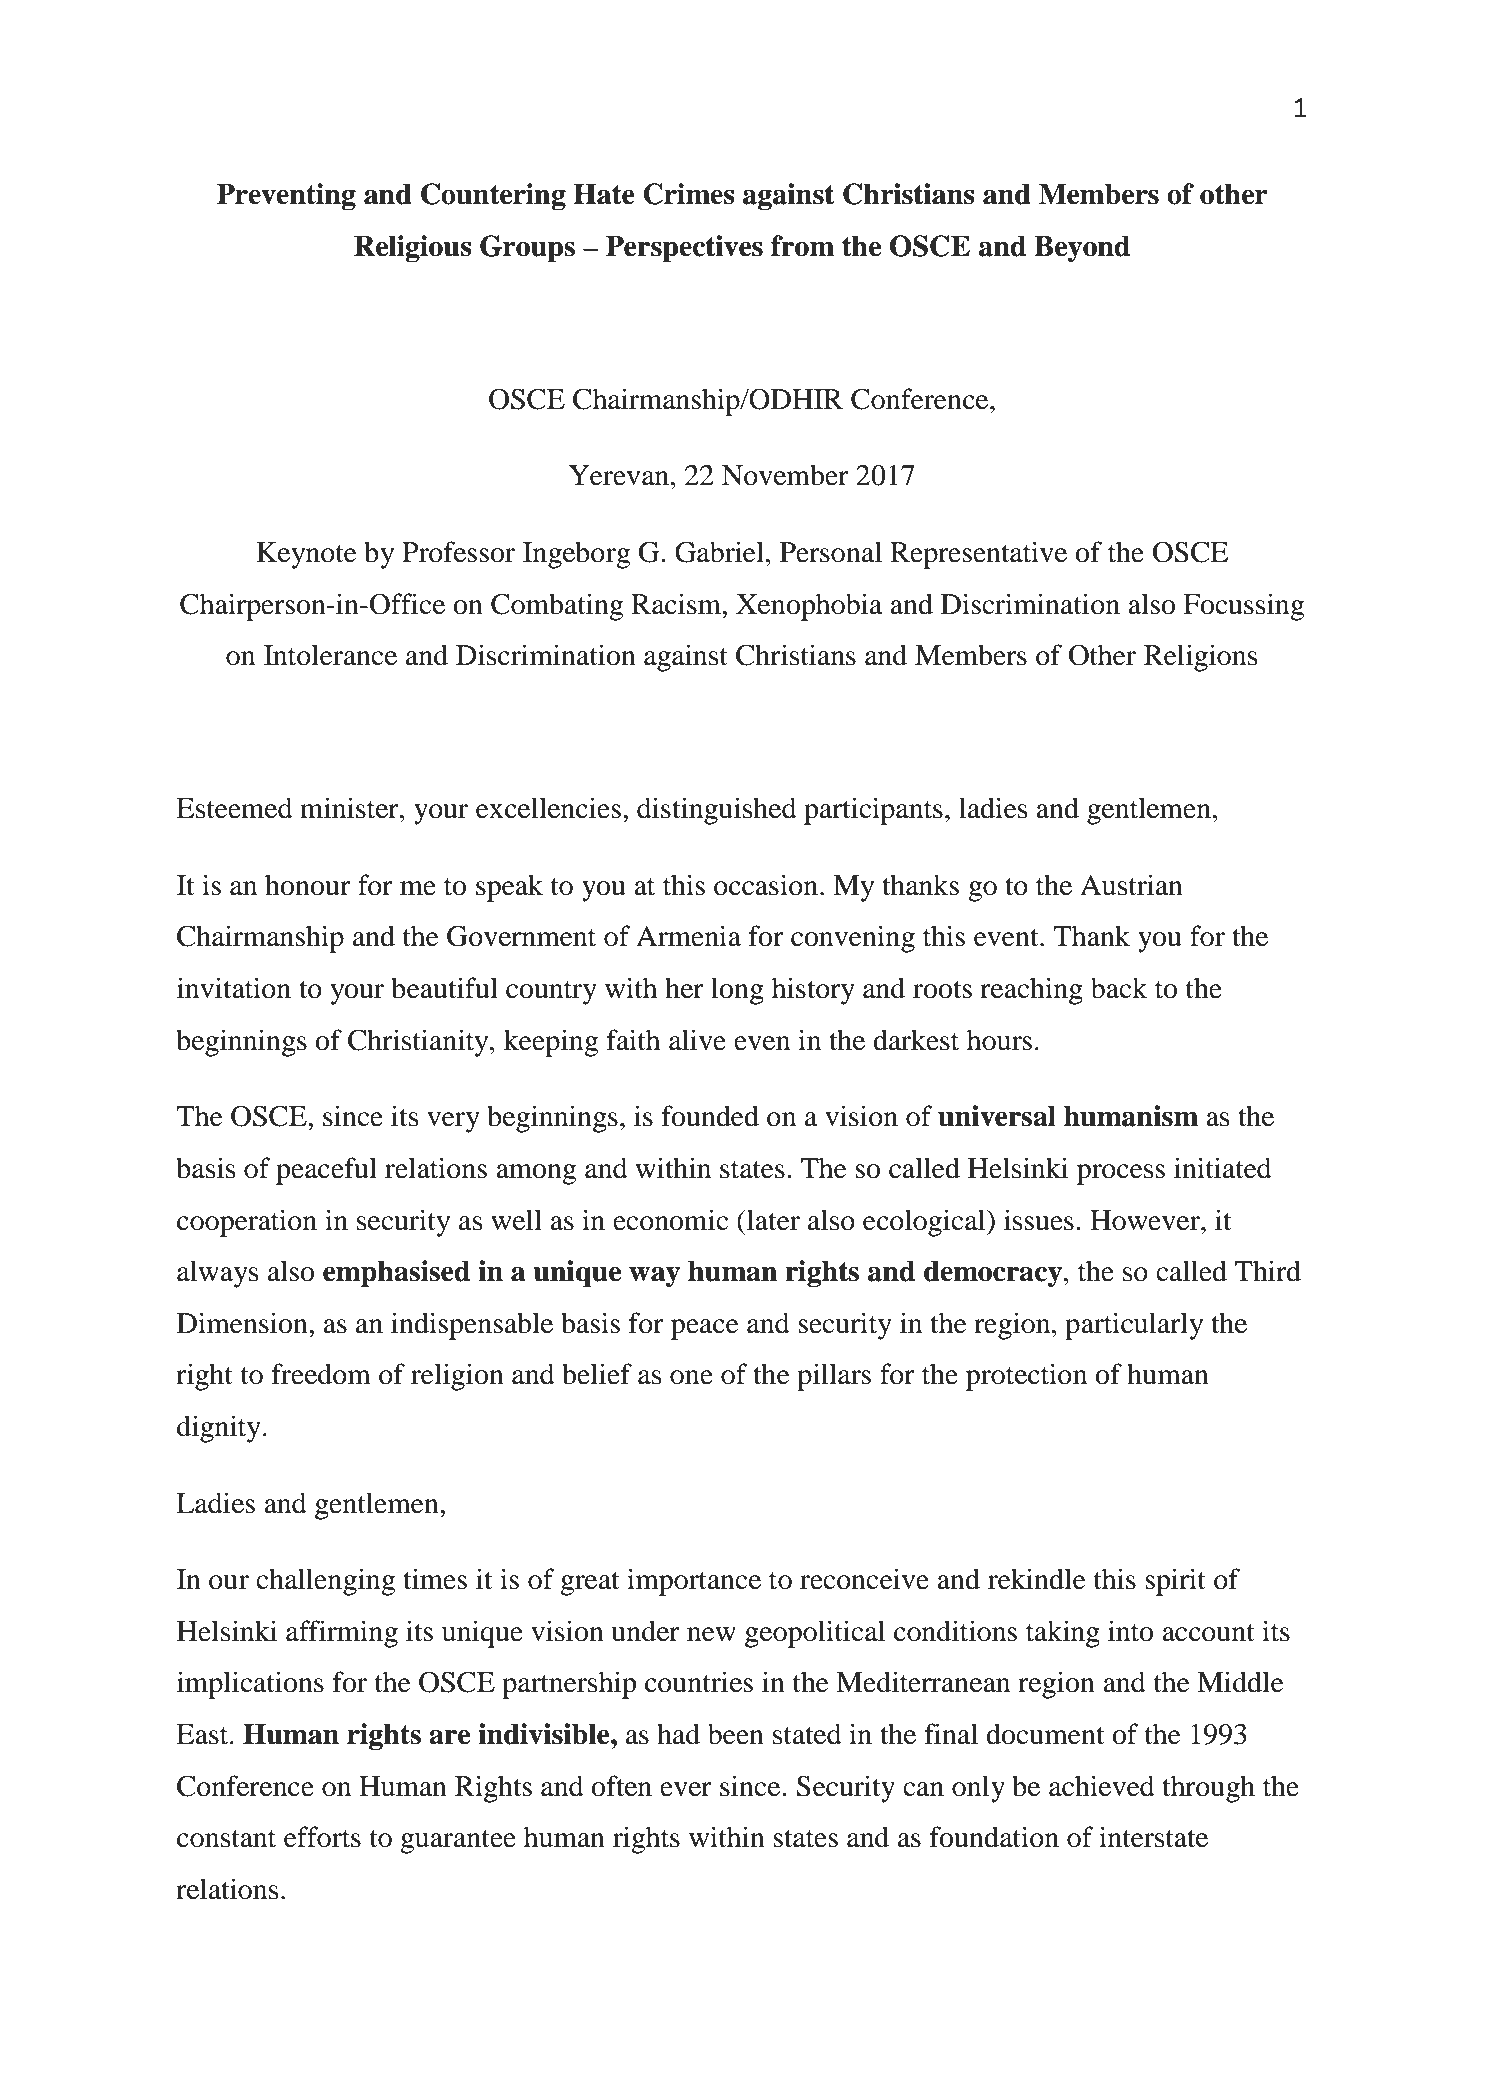 The height and width of the screenshot is (2100, 1485). What do you see at coordinates (413, 248) in the screenshot?
I see `Religious` at bounding box center [413, 248].
